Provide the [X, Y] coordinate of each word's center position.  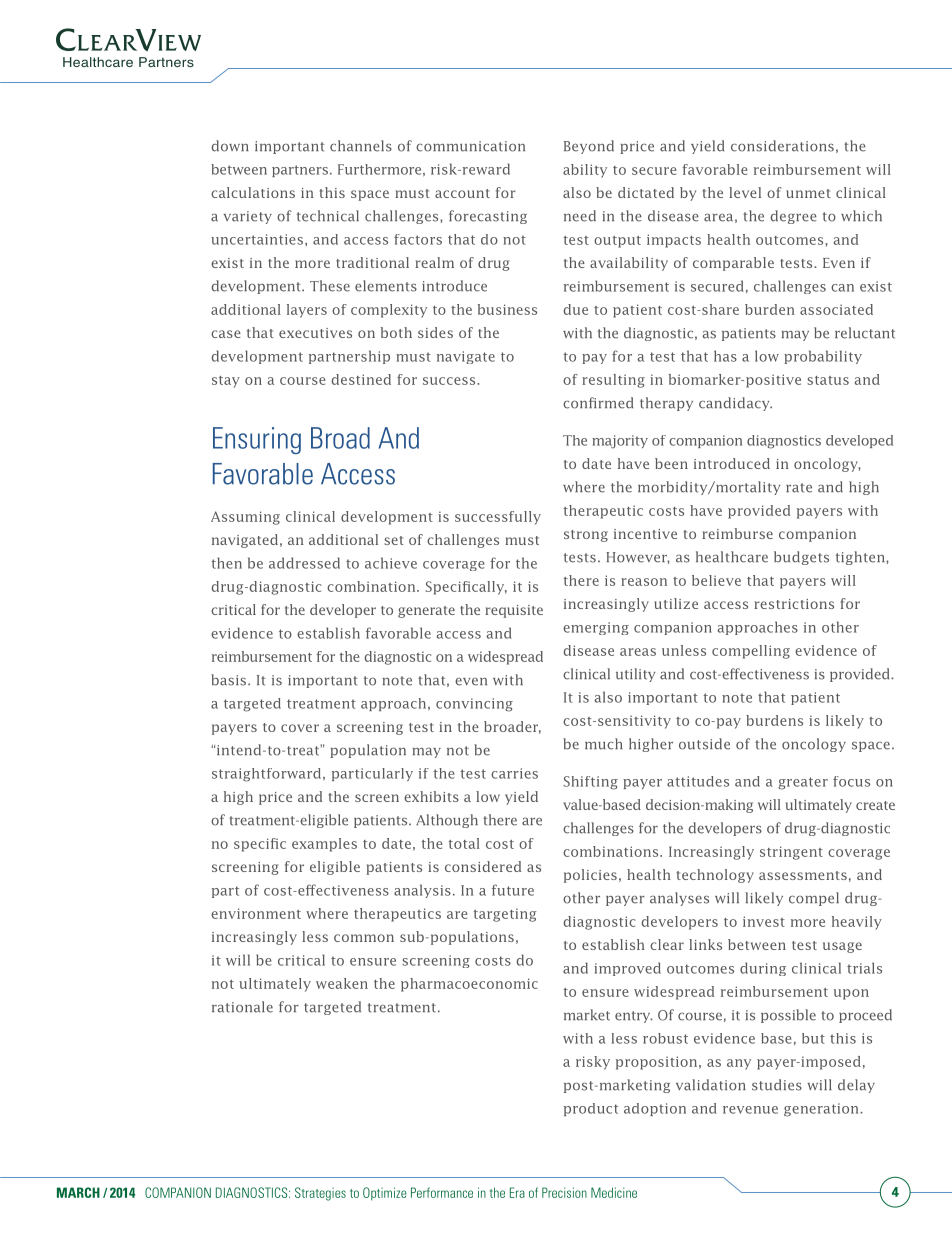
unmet [808, 193]
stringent [791, 853]
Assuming [245, 518]
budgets [801, 558]
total [464, 843]
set [394, 540]
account [462, 193]
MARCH [78, 1192]
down [230, 146]
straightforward [266, 775]
